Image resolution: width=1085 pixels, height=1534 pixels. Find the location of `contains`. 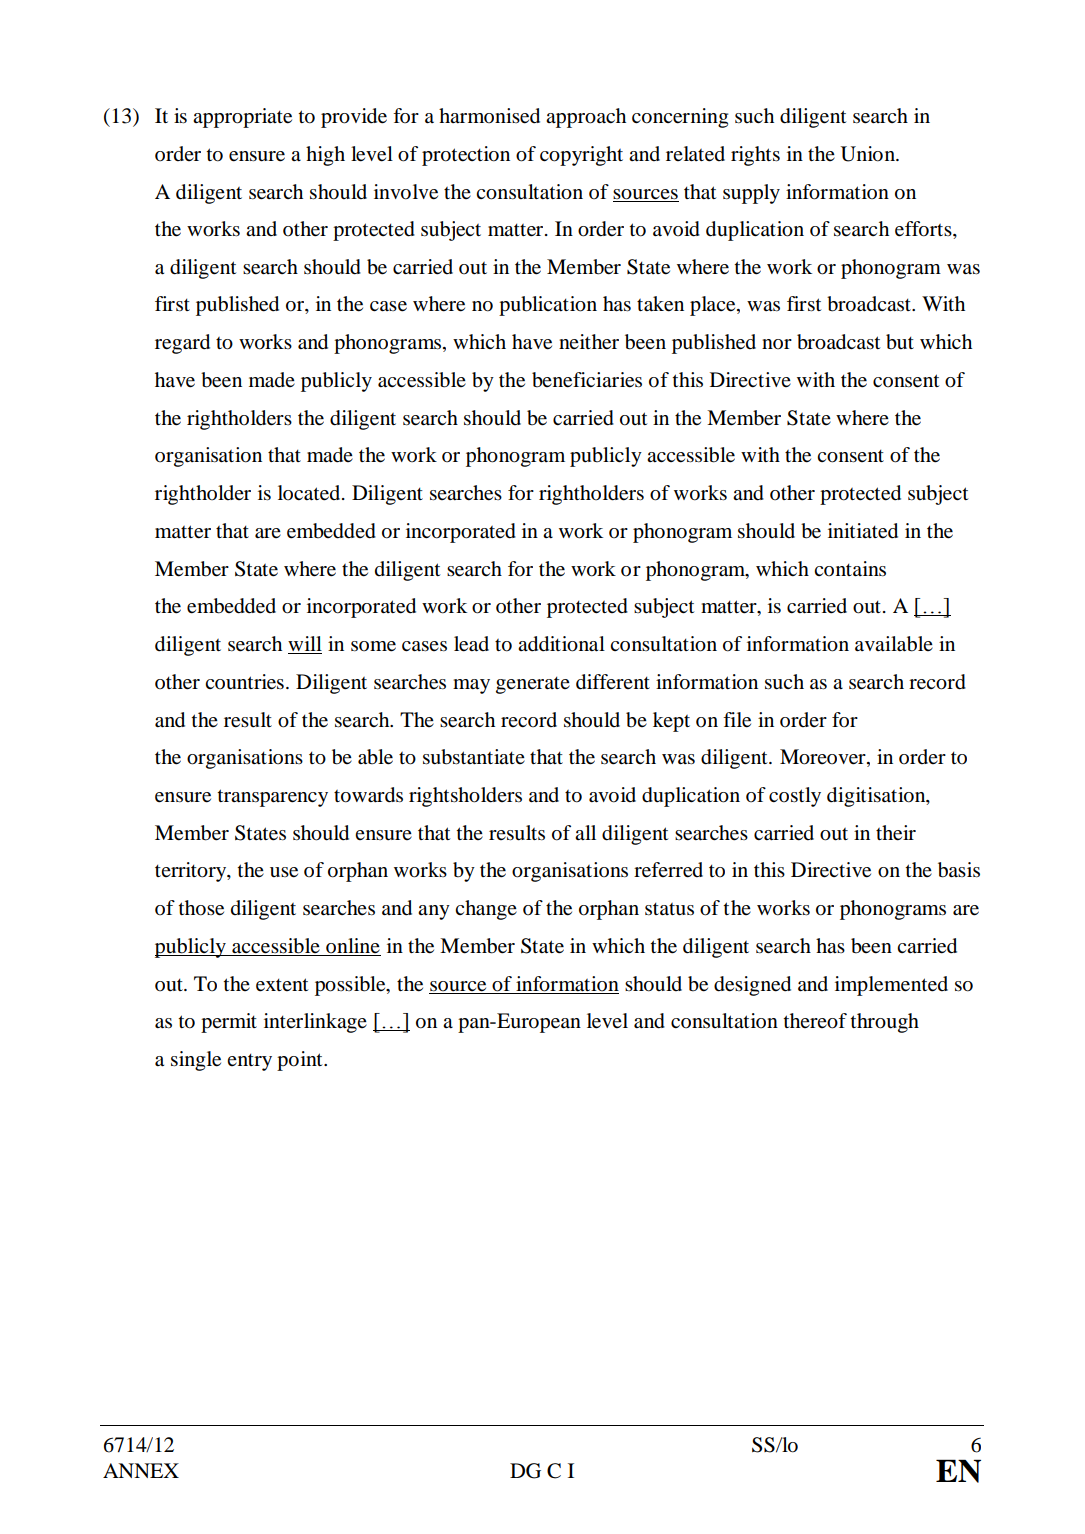

contains is located at coordinates (850, 569).
